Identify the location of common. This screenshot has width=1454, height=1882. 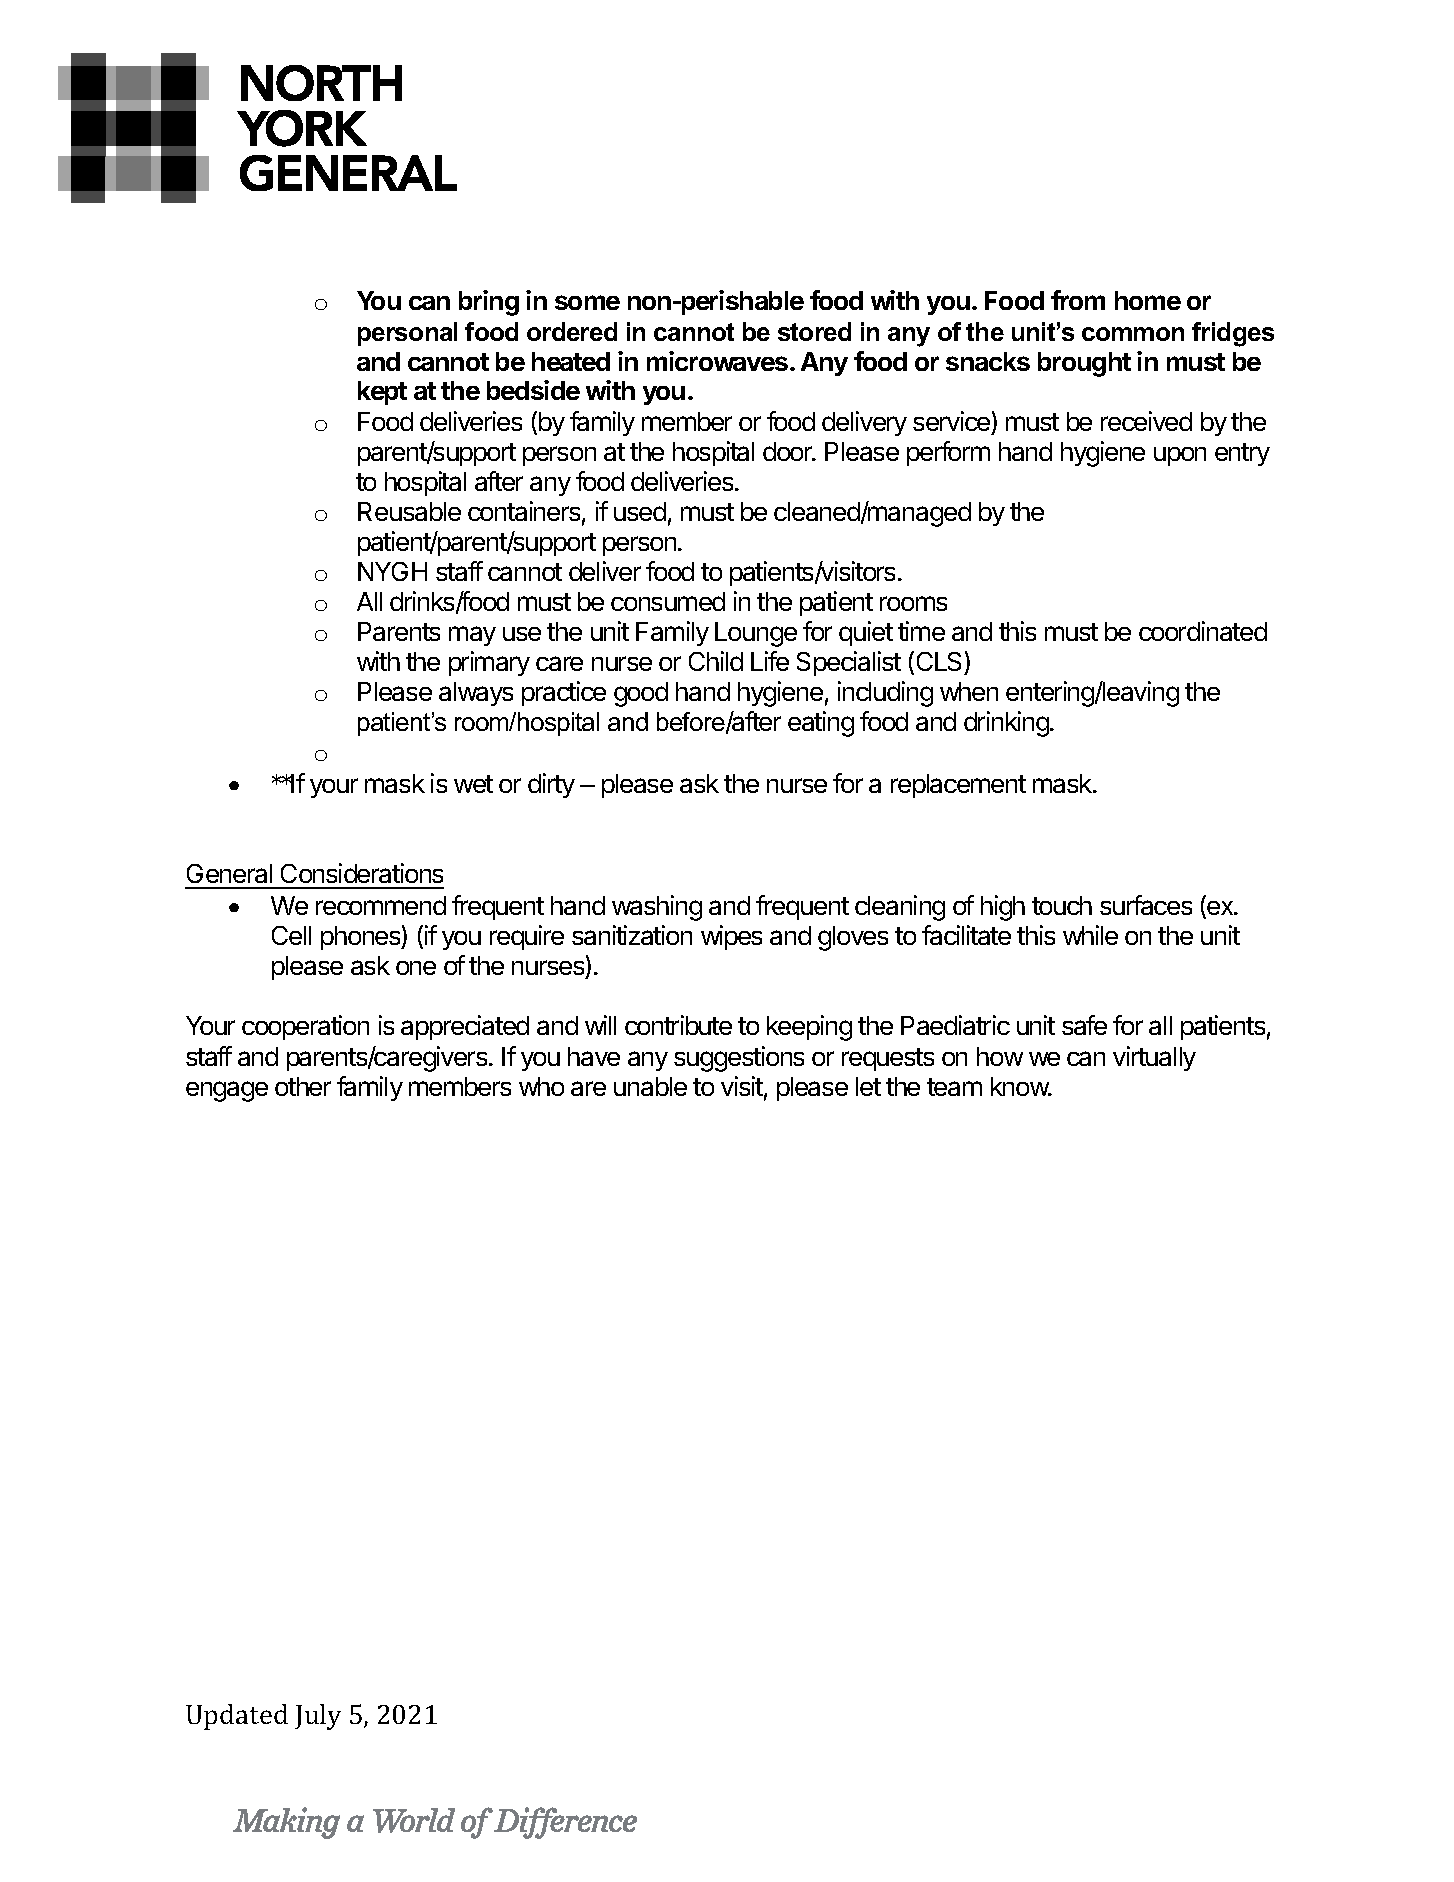
(1133, 334).
